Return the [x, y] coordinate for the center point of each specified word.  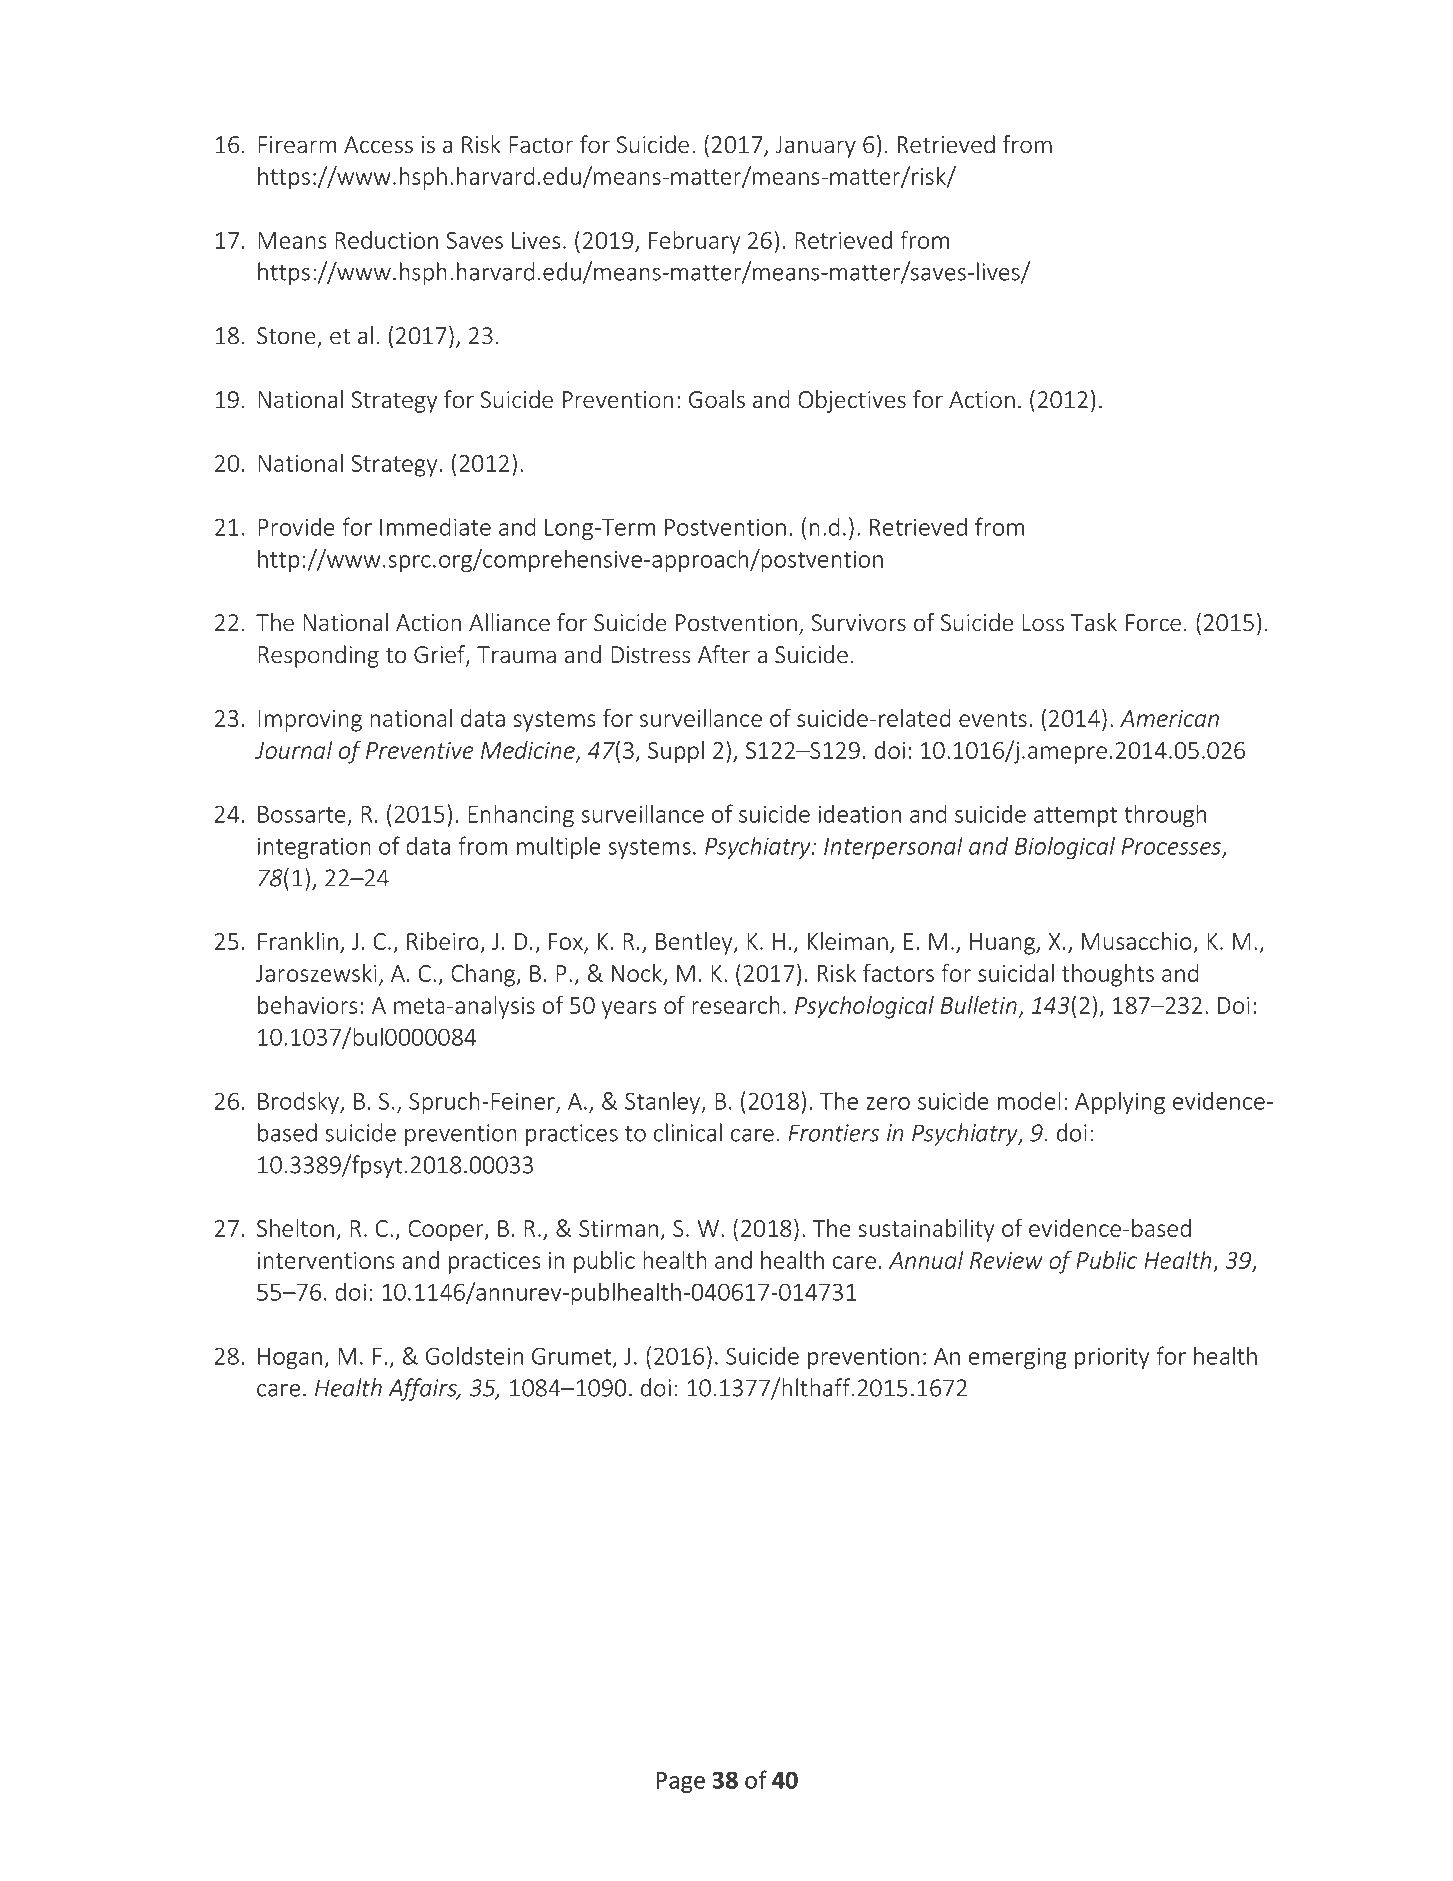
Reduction [386, 240]
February [694, 242]
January [815, 147]
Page [680, 1782]
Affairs [423, 1389]
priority [1112, 1358]
